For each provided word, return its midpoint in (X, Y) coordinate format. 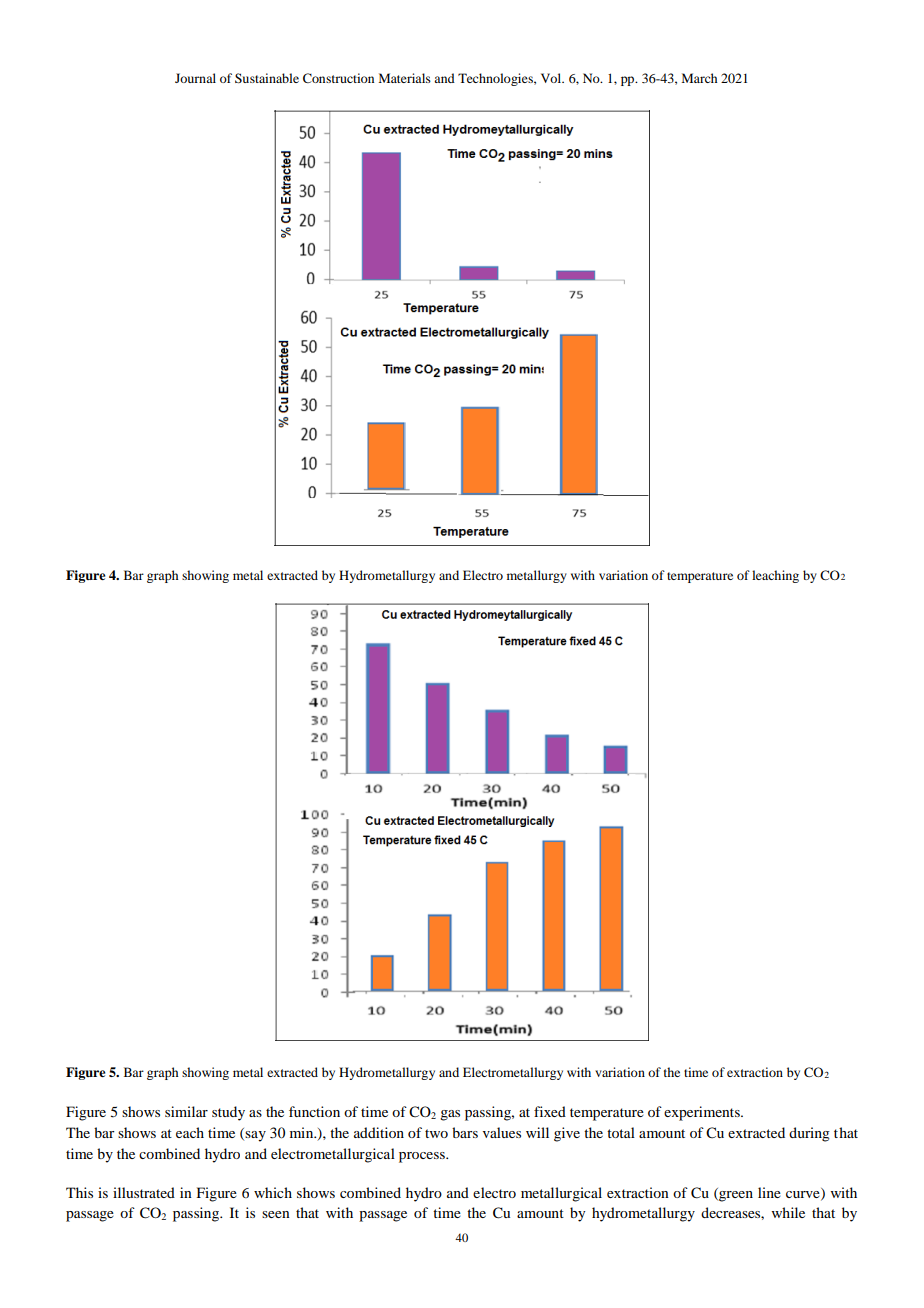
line (769, 1192)
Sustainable (267, 78)
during (809, 1134)
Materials (405, 78)
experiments (703, 1113)
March (699, 78)
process (423, 1157)
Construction (338, 78)
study (228, 1113)
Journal (195, 78)
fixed (550, 1111)
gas (450, 1115)
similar (186, 1111)
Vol (552, 78)
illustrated (144, 1192)
